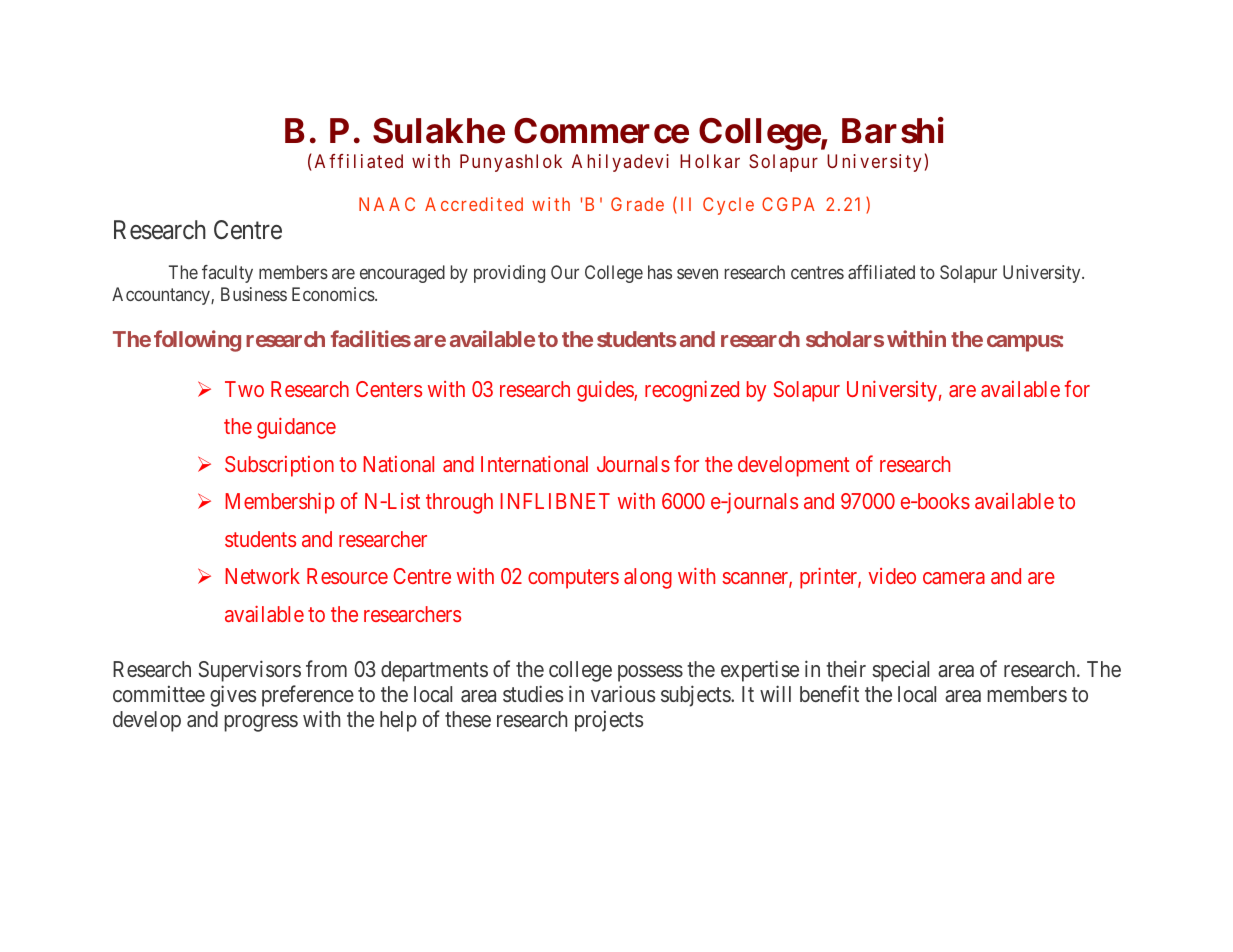 This image has height=952, width=1233. Describe the element at coordinates (573, 579) in the image. I see `computers` at that location.
